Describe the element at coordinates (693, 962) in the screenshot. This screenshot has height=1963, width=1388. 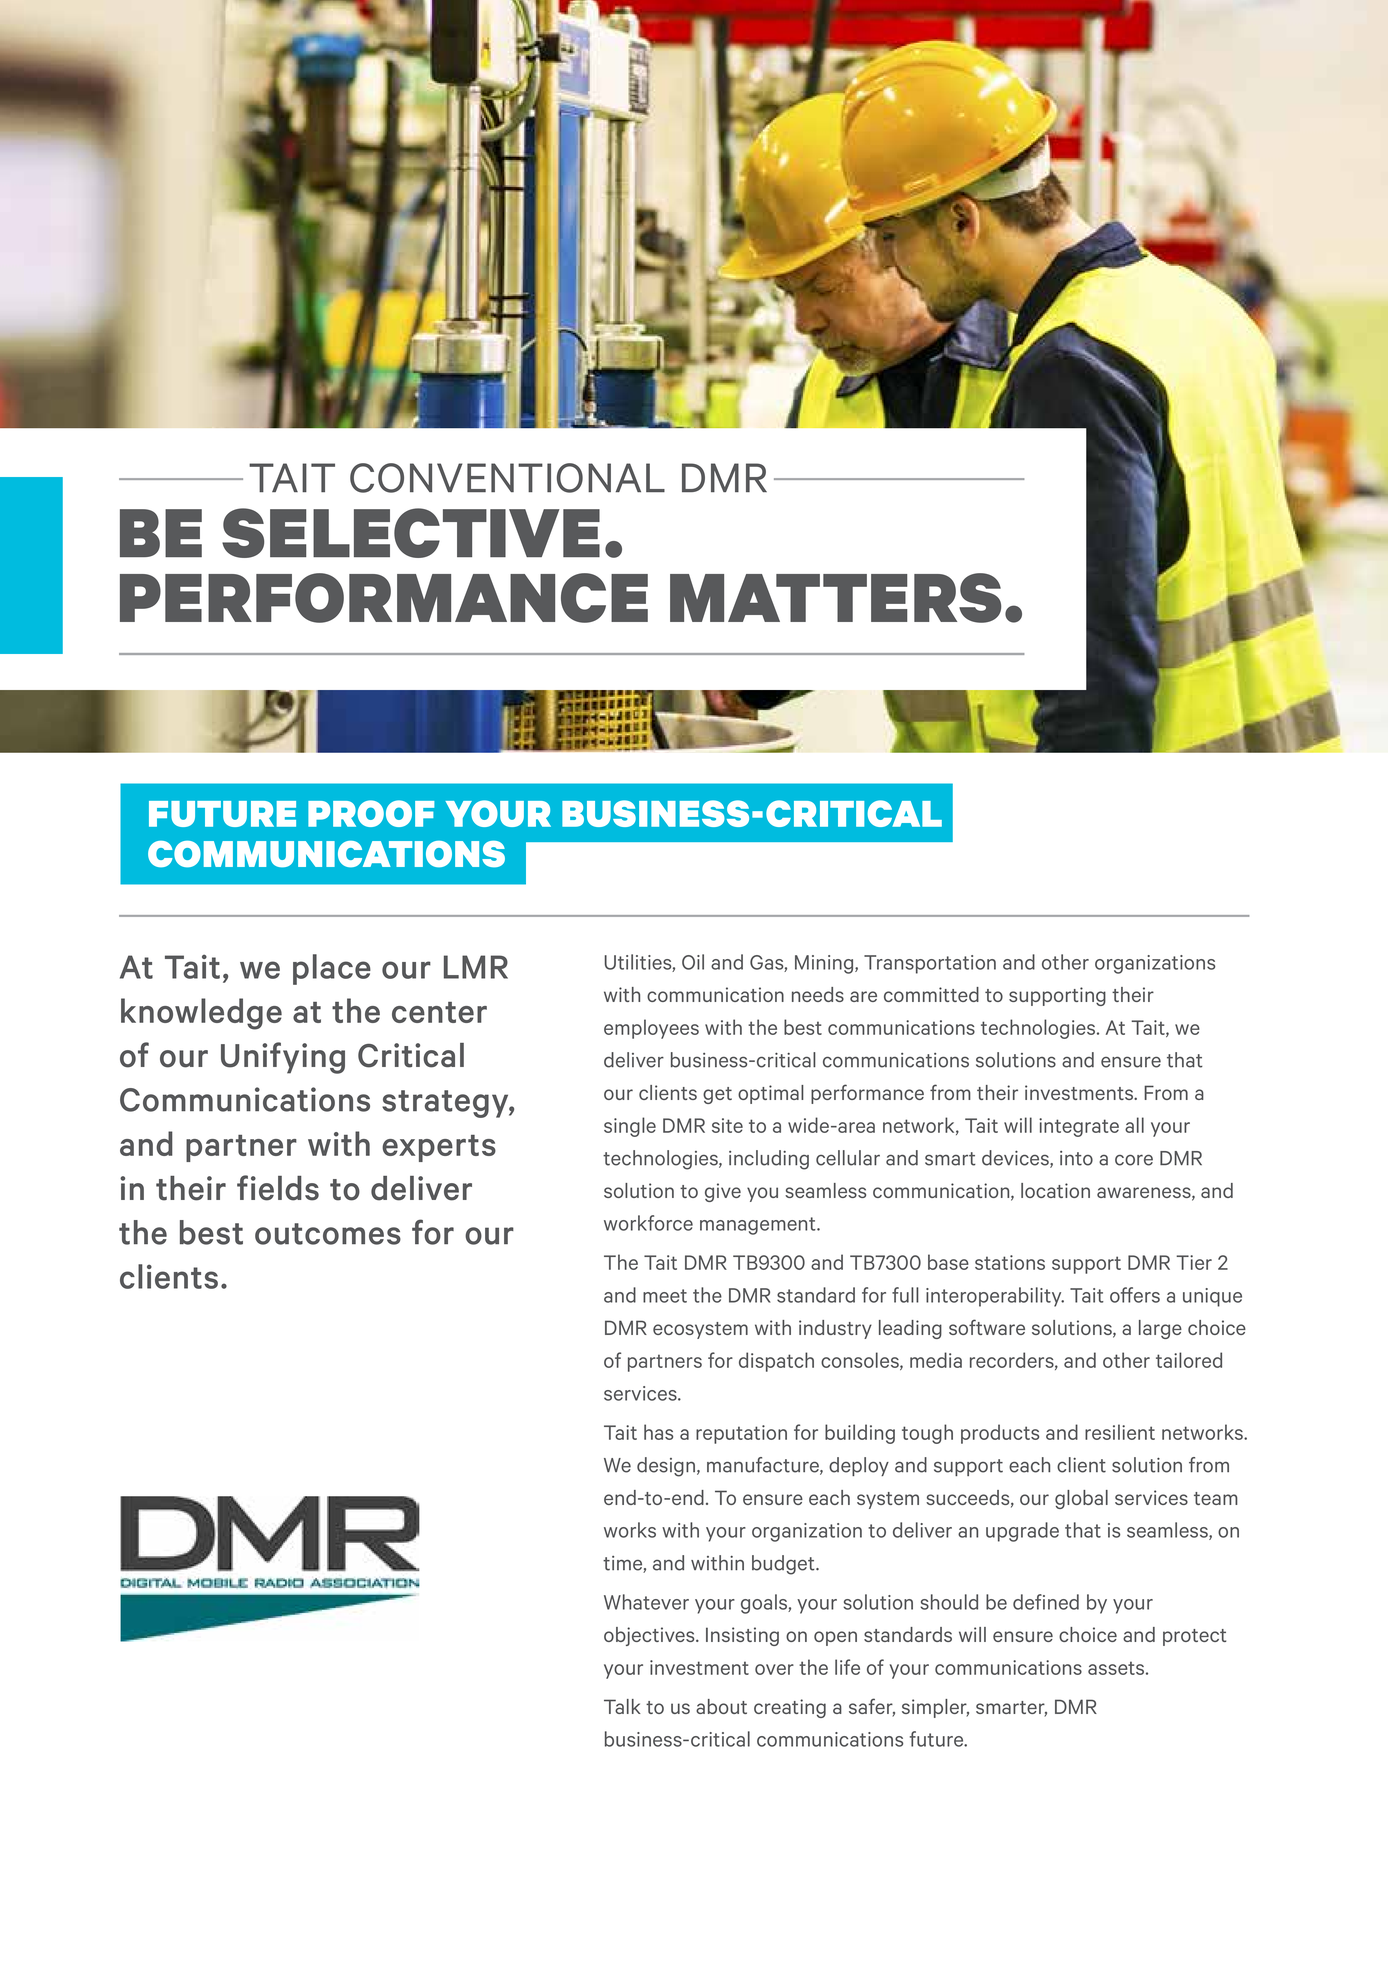
I see `Oil` at that location.
